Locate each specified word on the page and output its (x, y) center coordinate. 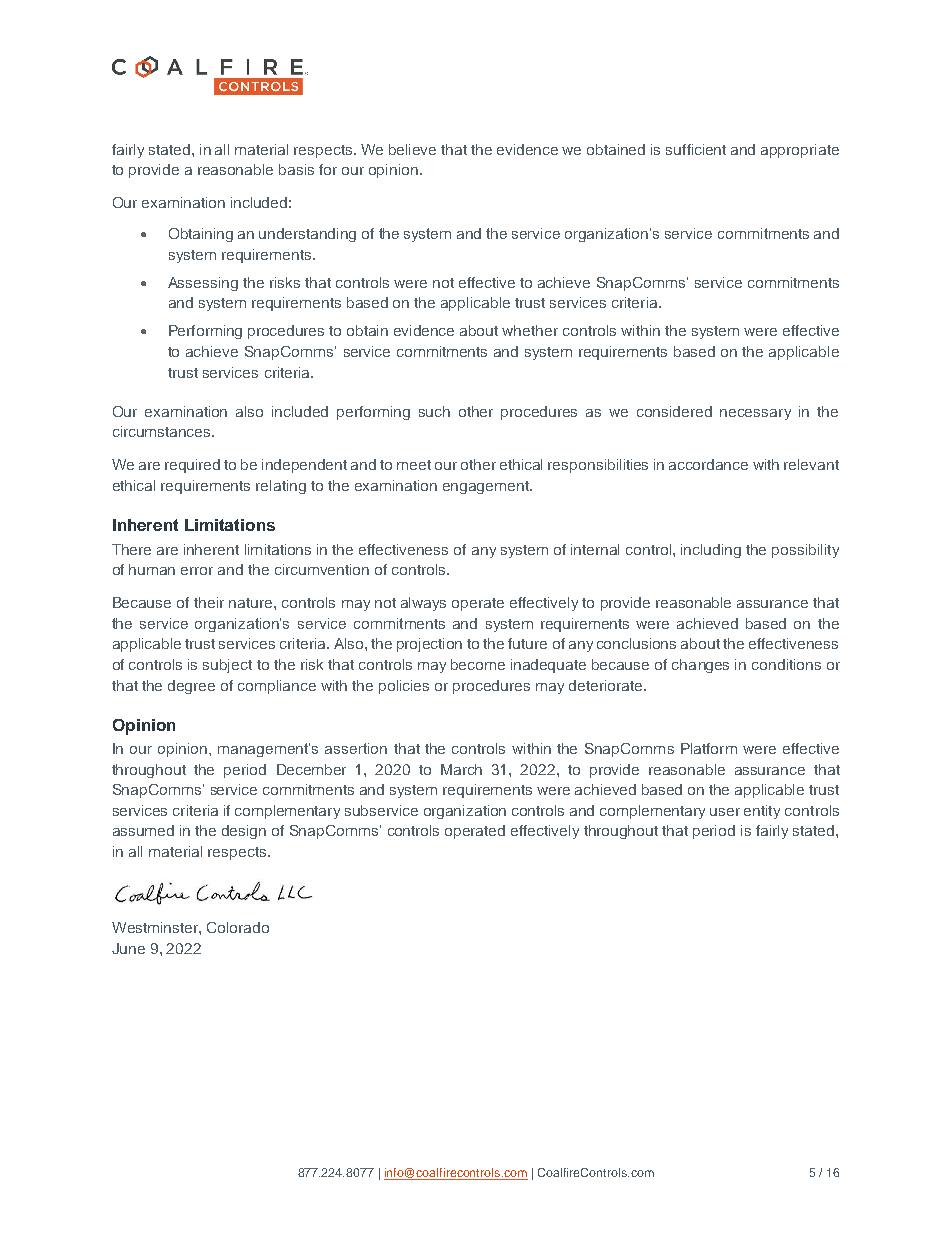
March (461, 769)
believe (412, 149)
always (423, 604)
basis (296, 169)
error (197, 571)
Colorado (238, 927)
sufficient (696, 149)
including (711, 551)
